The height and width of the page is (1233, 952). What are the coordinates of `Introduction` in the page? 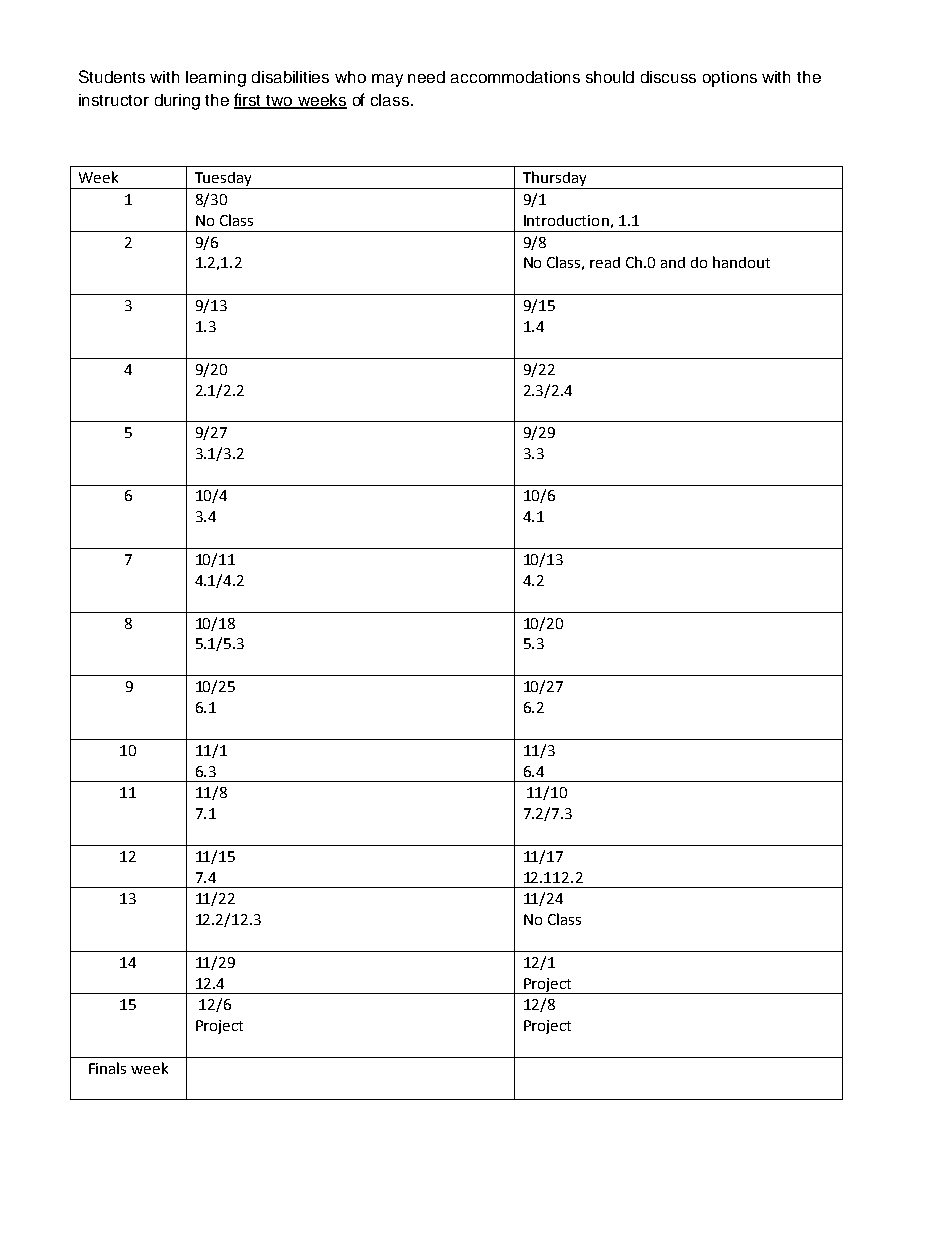 It's located at (566, 220).
